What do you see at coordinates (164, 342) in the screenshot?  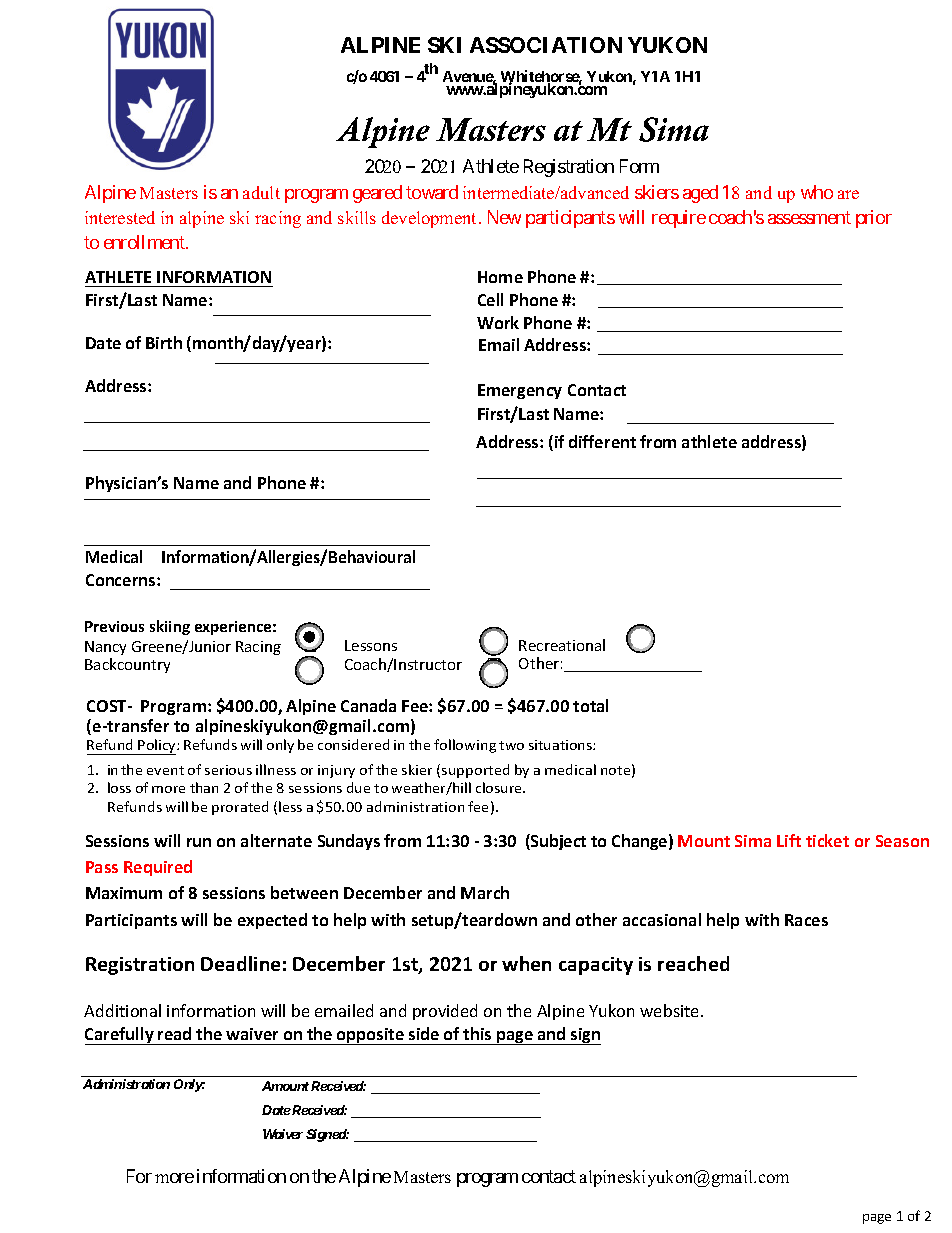 I see `Birth` at bounding box center [164, 342].
